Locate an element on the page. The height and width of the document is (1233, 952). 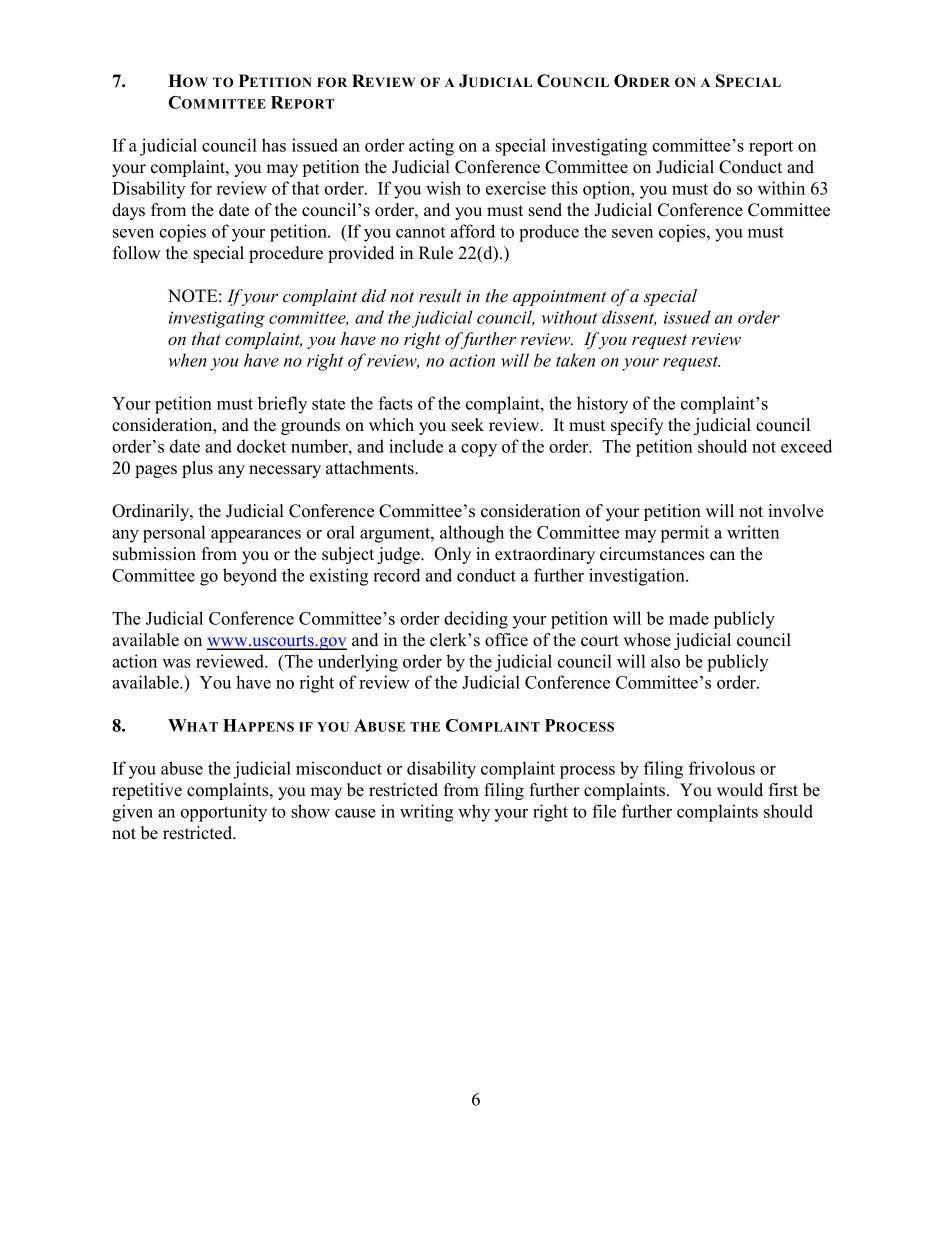
plus is located at coordinates (197, 469).
